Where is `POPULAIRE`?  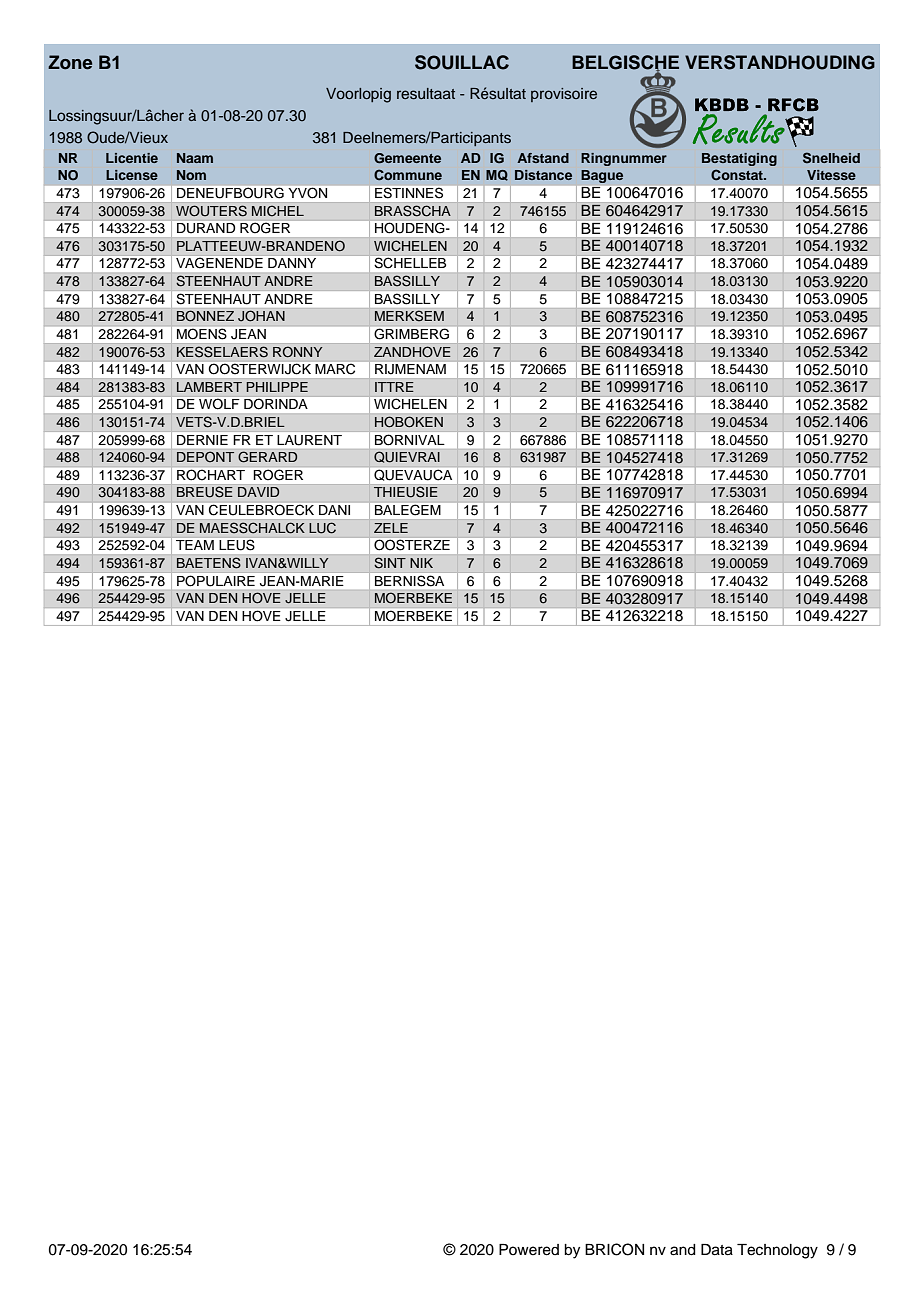
POPULAIRE is located at coordinates (216, 581).
